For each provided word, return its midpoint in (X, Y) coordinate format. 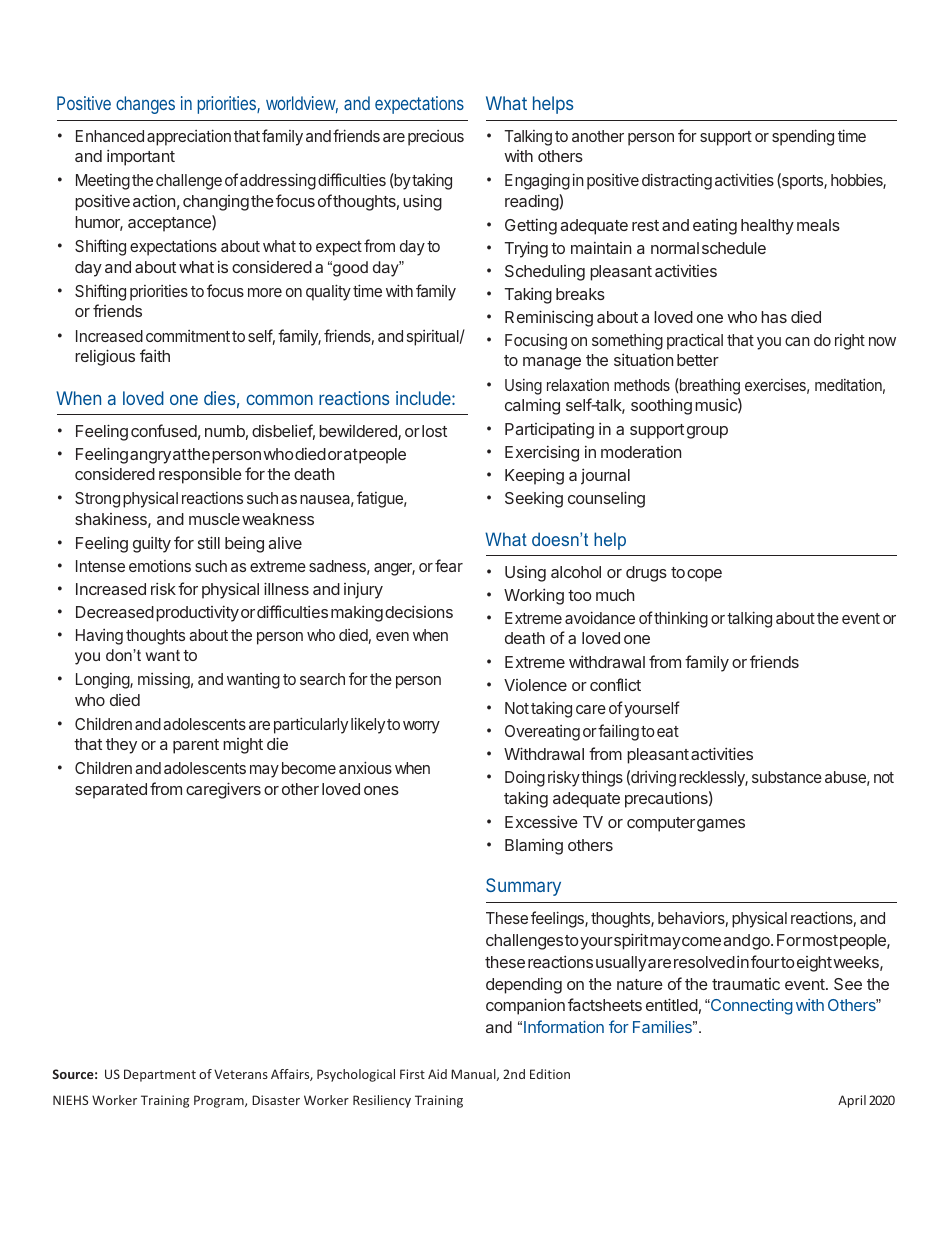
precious (436, 138)
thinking (680, 620)
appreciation (189, 137)
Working (534, 596)
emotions (160, 566)
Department (160, 1075)
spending (803, 137)
